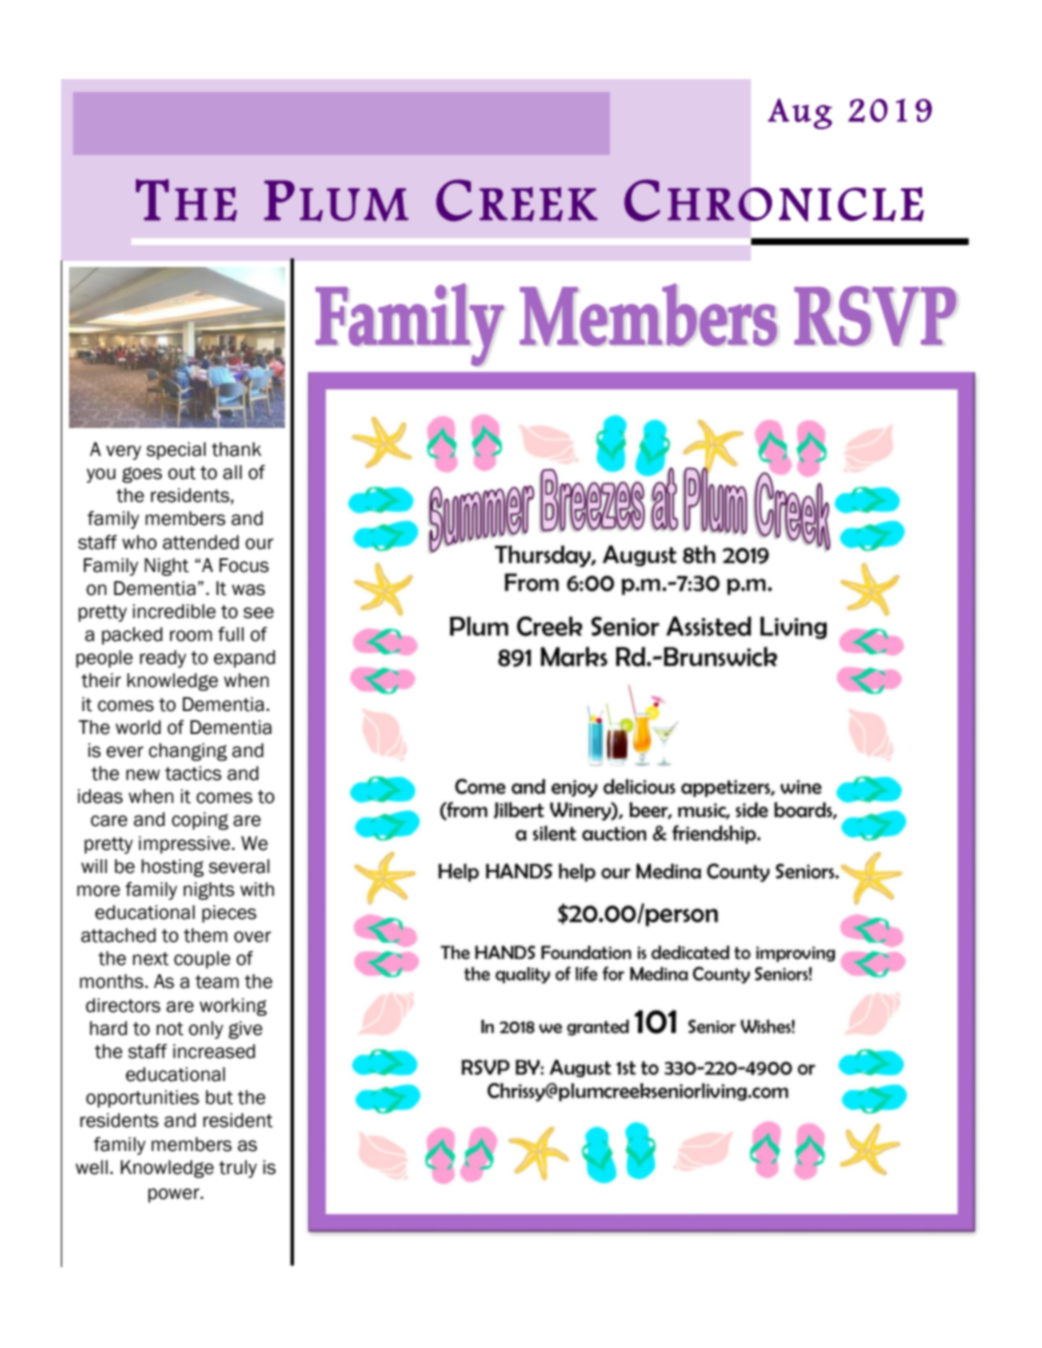 Image resolution: width=1042 pixels, height=1348 pixels. Describe the element at coordinates (252, 937) in the document. I see `over` at that location.
